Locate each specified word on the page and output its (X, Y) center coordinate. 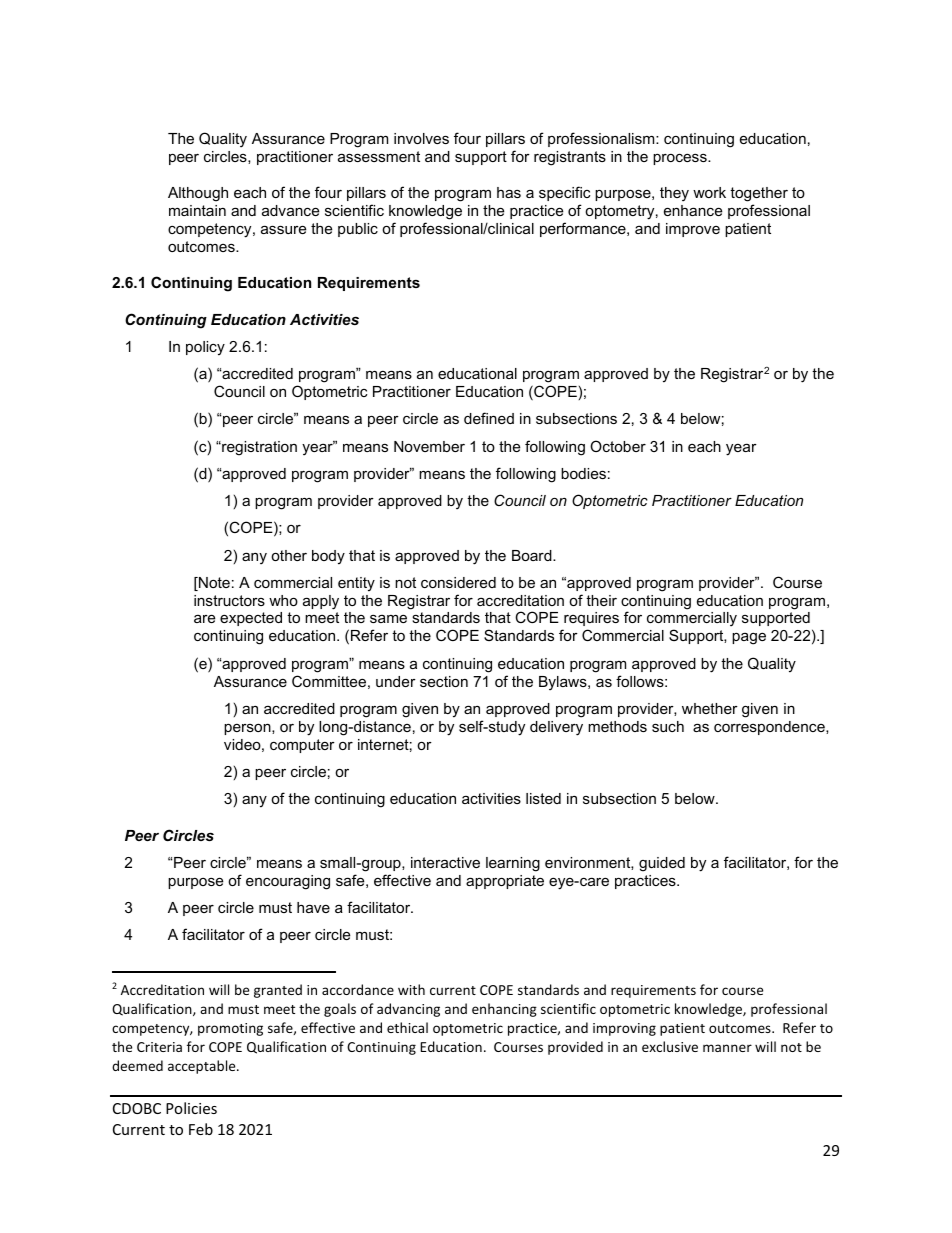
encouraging (288, 882)
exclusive (670, 1046)
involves (421, 138)
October (618, 446)
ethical (407, 1027)
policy (205, 348)
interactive (445, 862)
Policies (191, 1108)
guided (662, 864)
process (681, 159)
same (388, 618)
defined (489, 418)
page (749, 638)
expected (251, 619)
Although (198, 194)
